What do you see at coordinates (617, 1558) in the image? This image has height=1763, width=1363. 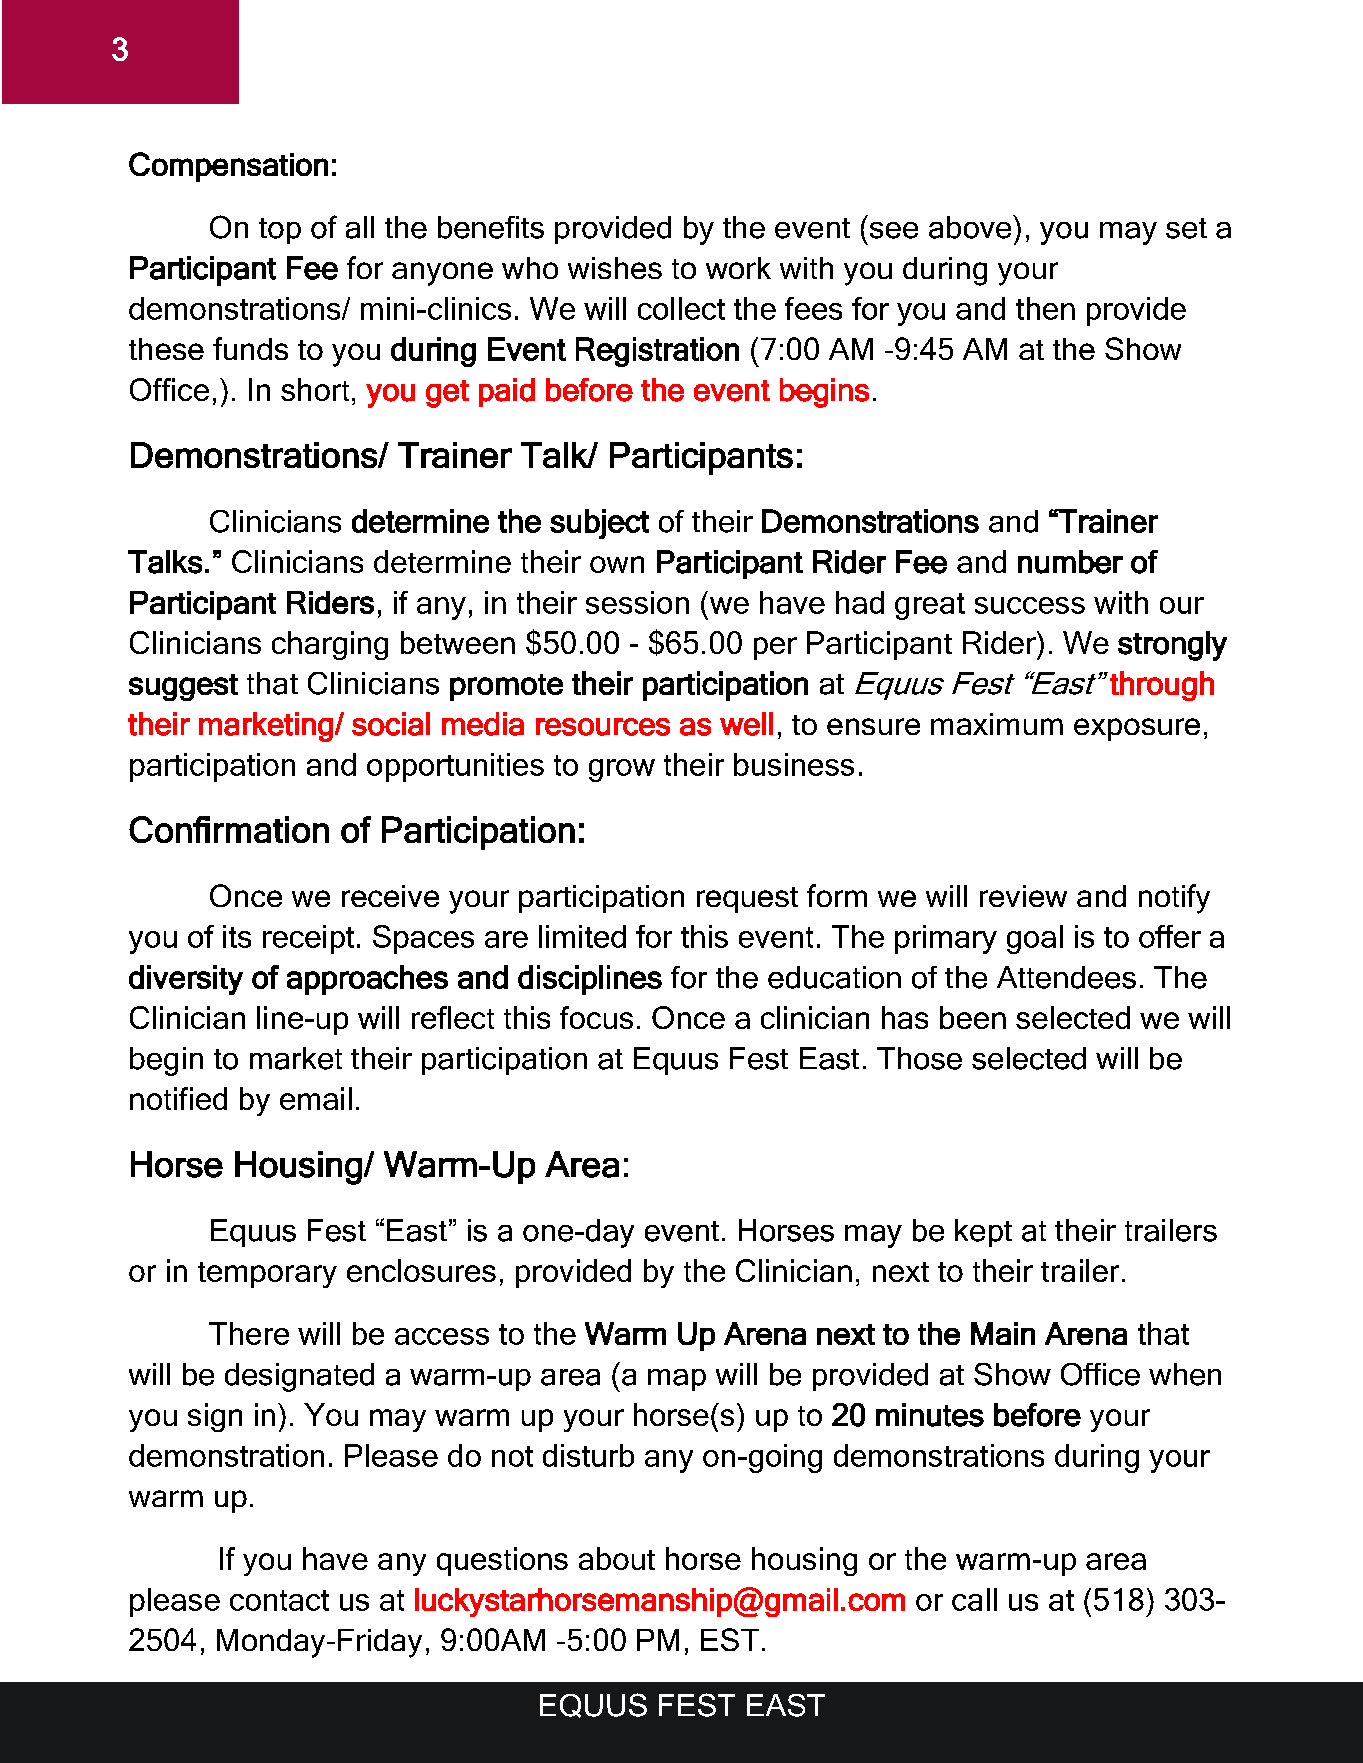 I see `about` at bounding box center [617, 1558].
